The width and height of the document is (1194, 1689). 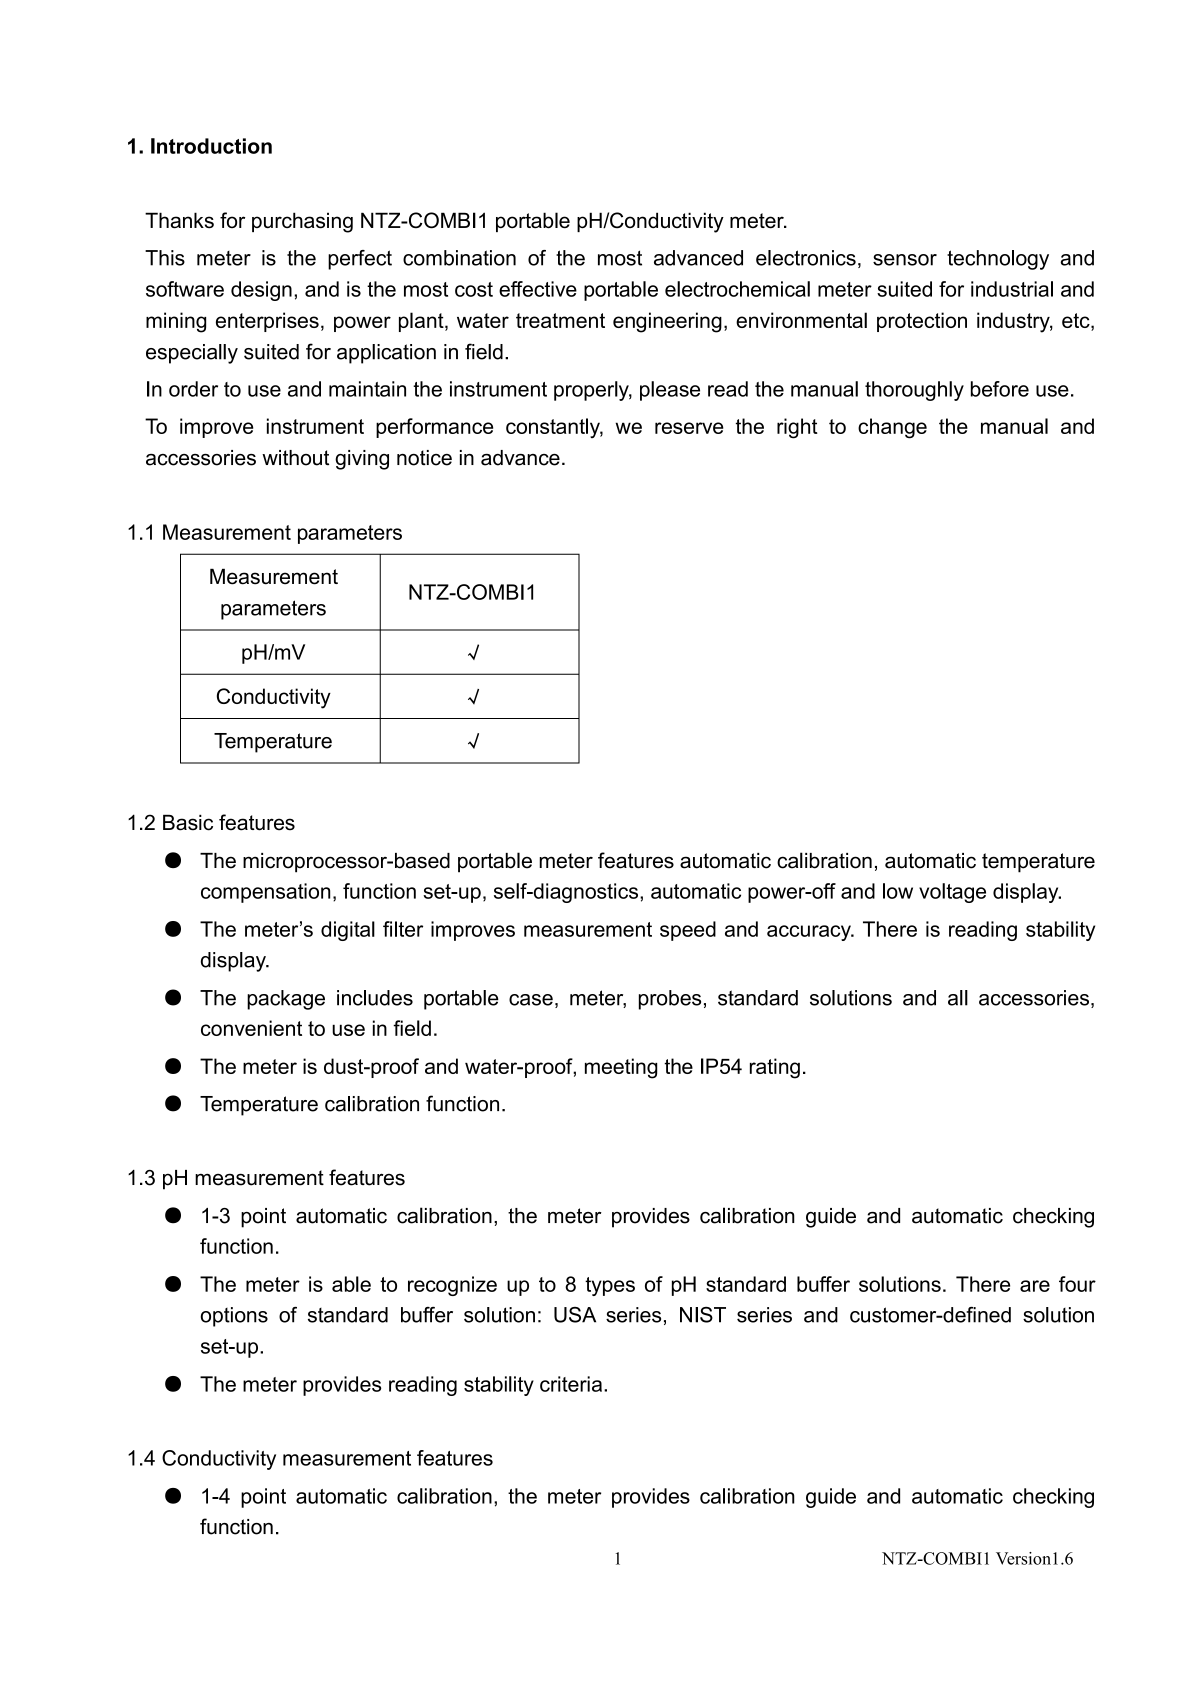 I want to click on change, so click(x=892, y=428).
